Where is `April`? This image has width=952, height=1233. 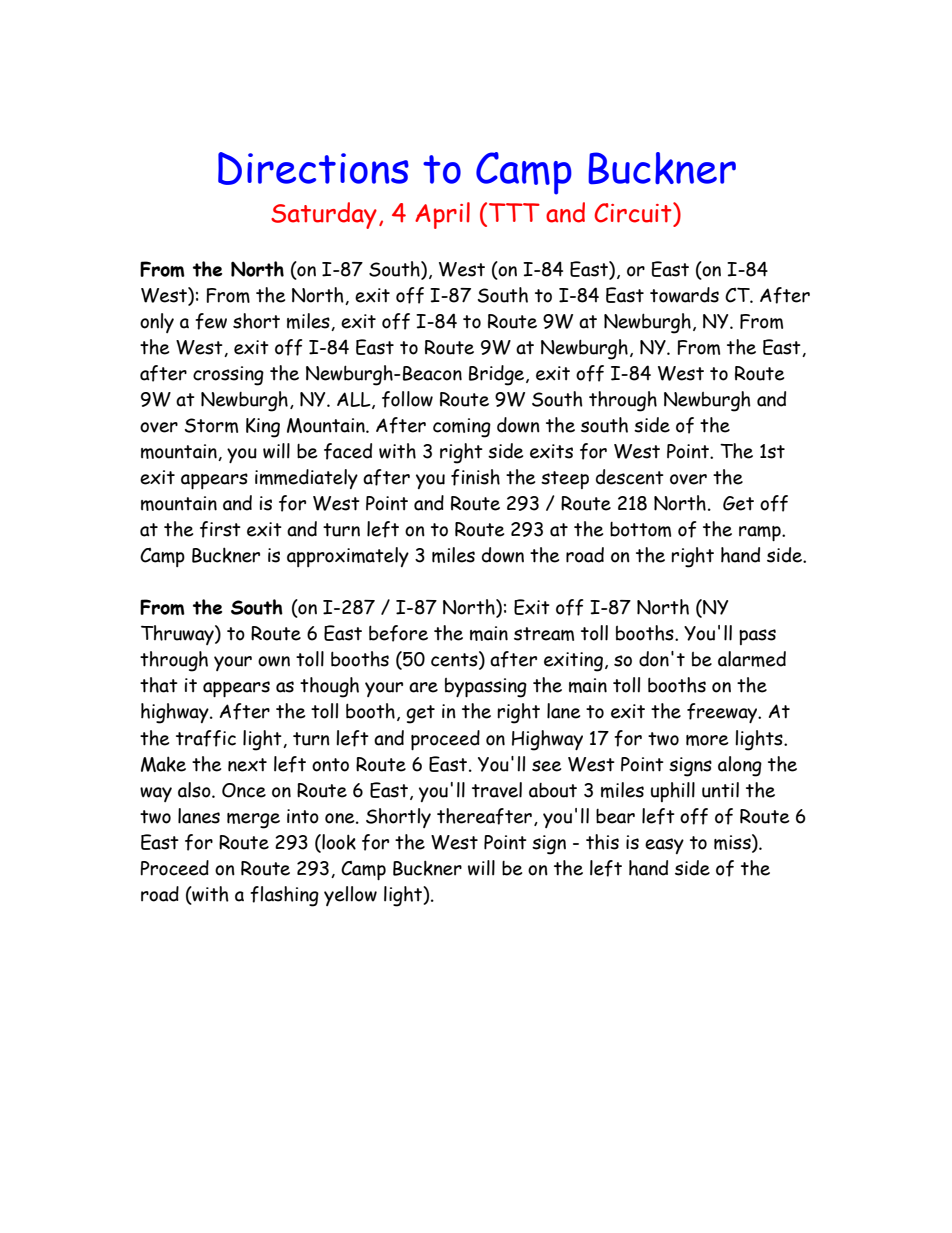
April is located at coordinates (442, 215).
